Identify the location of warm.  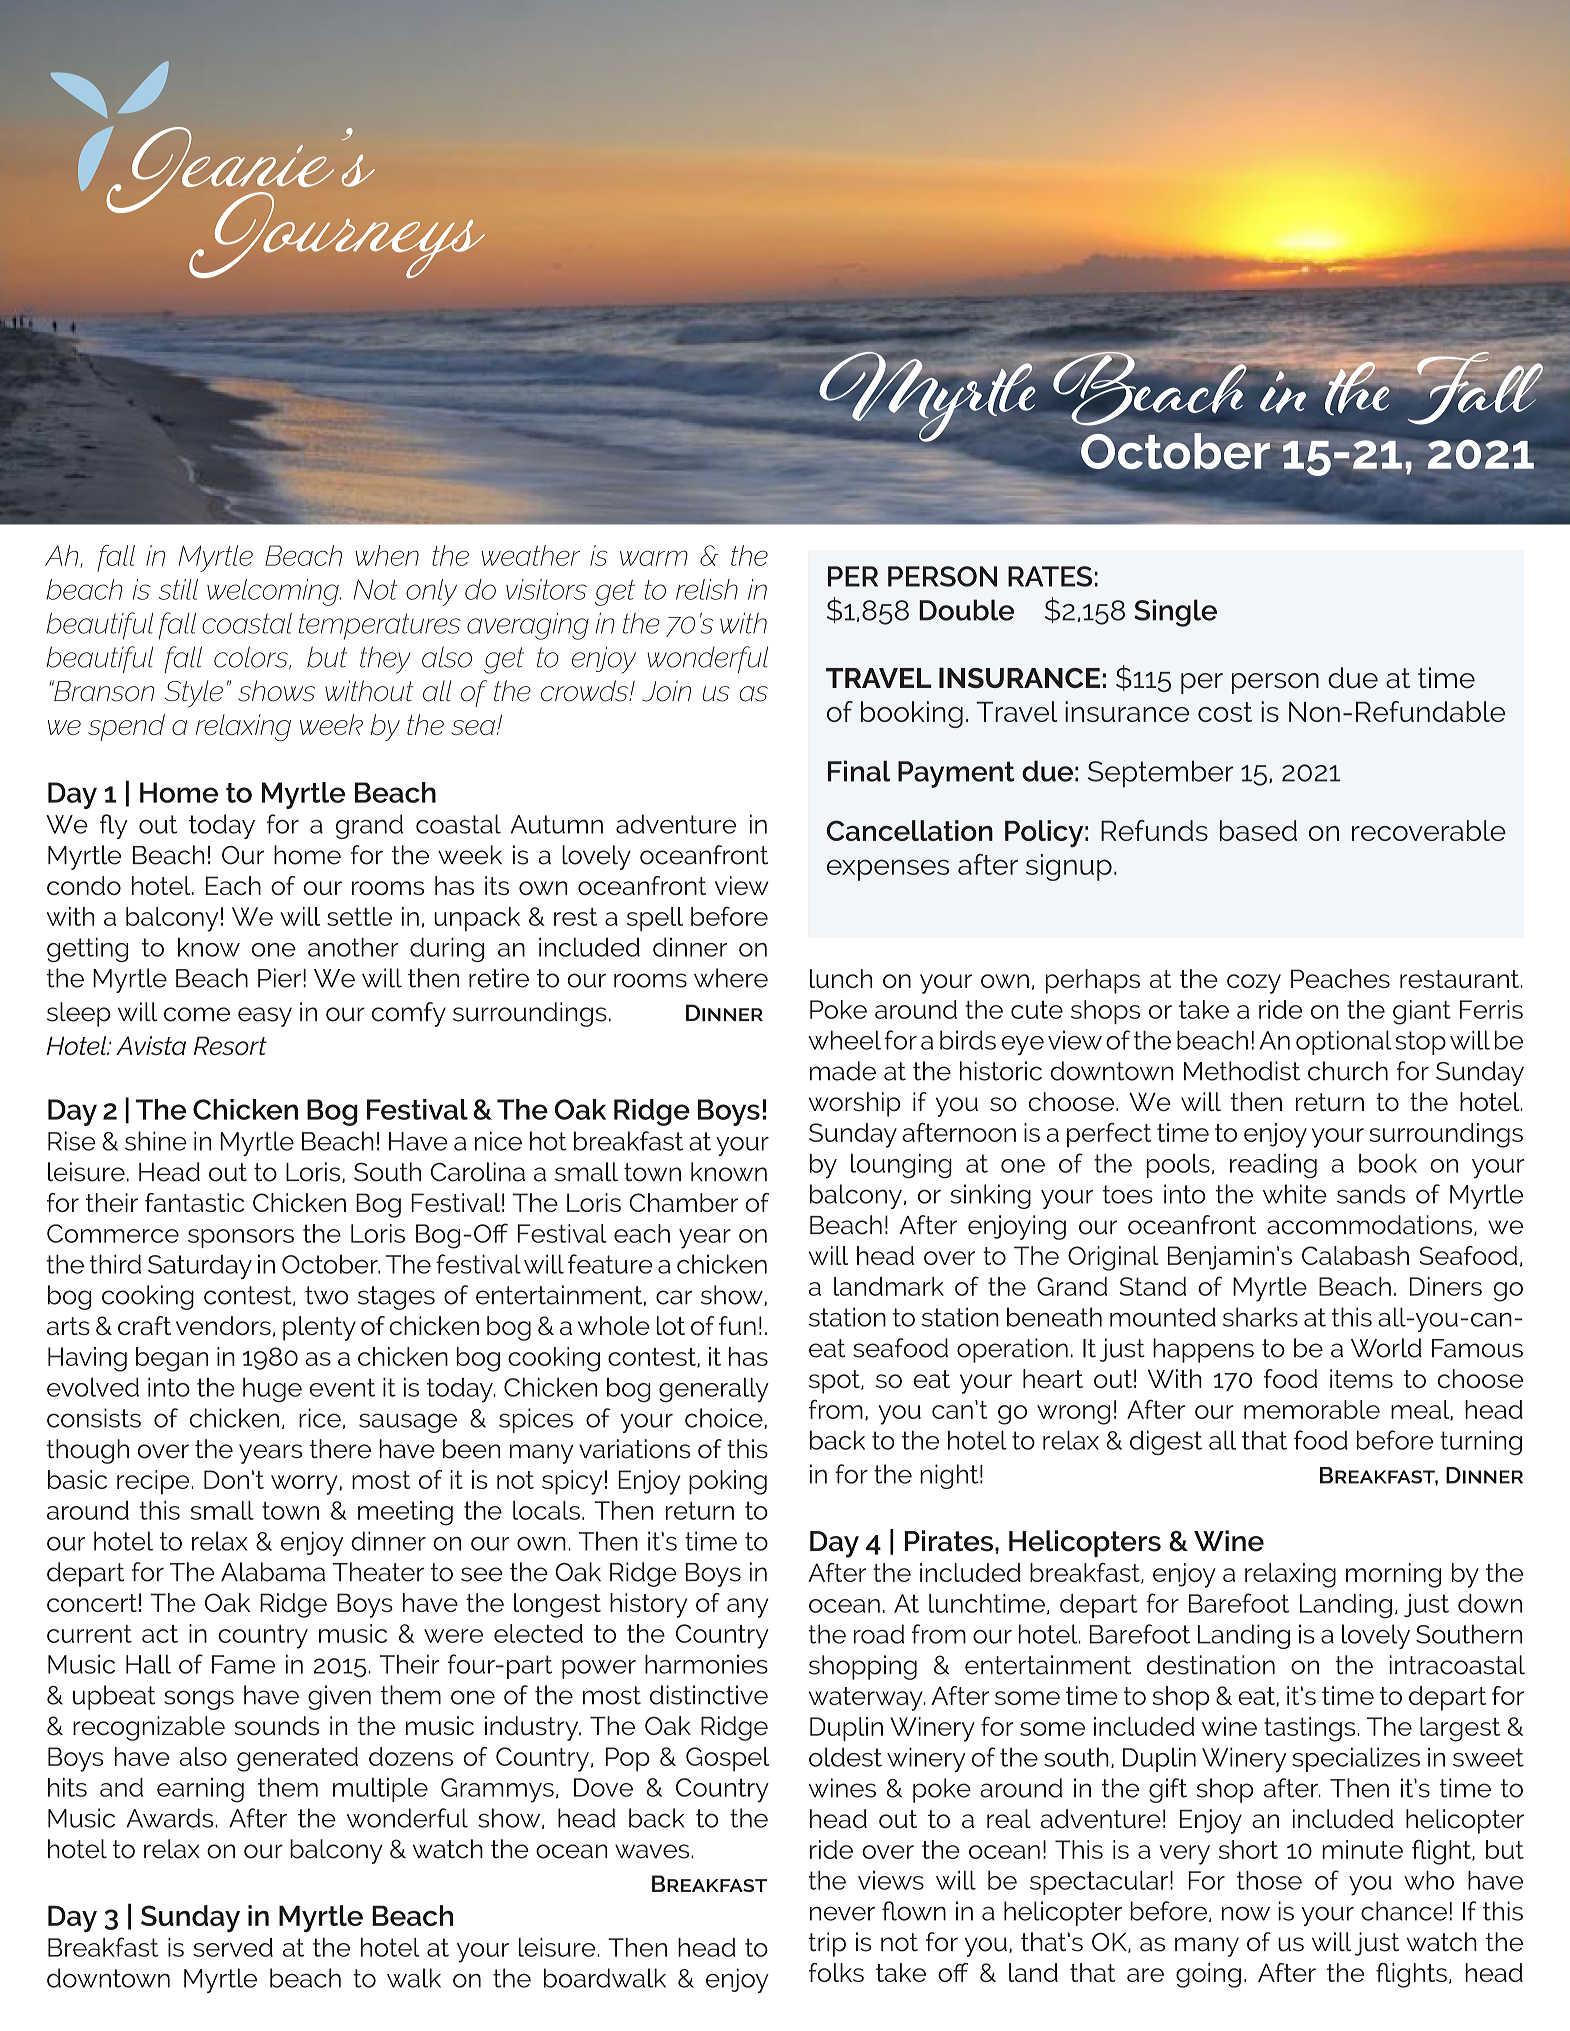
(654, 558).
